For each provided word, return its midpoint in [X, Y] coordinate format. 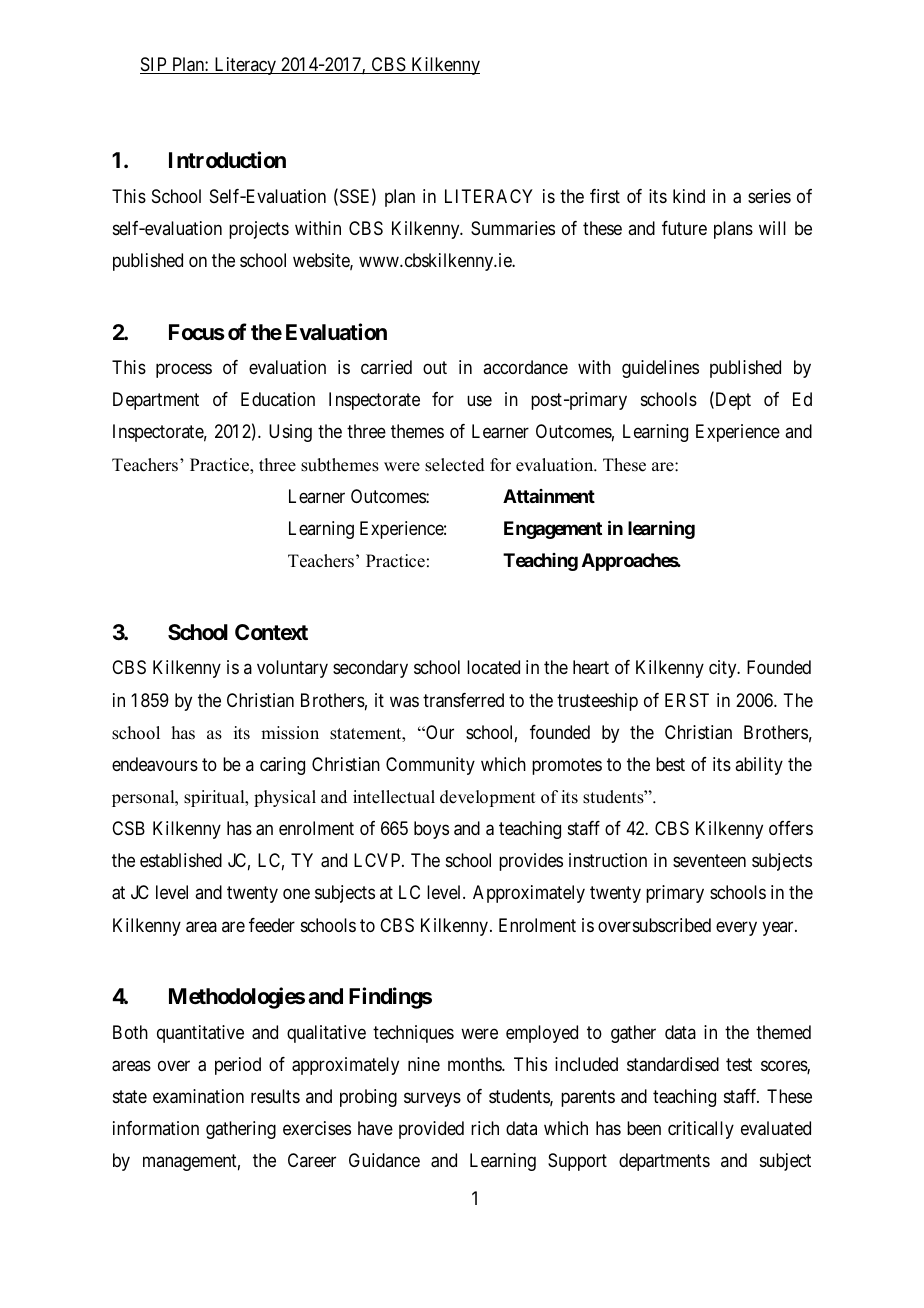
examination [198, 1096]
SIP [154, 65]
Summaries [513, 228]
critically [701, 1130]
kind [689, 196]
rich [485, 1128]
